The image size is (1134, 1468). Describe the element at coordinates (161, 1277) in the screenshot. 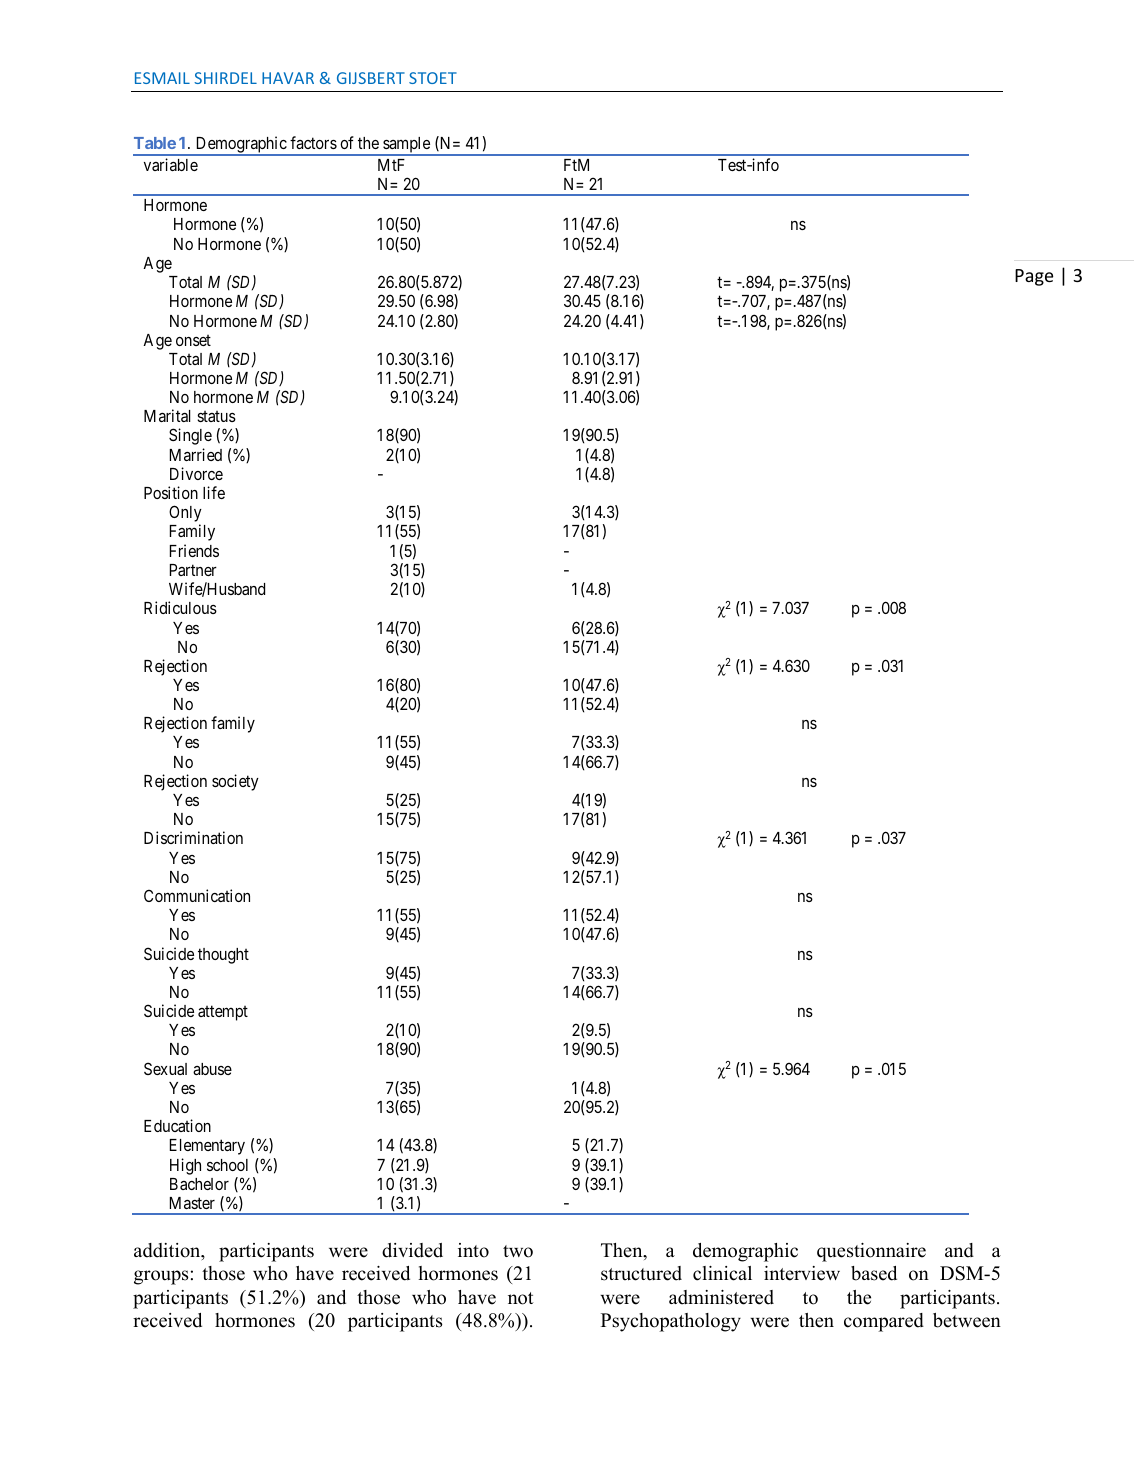

I see `groups` at that location.
